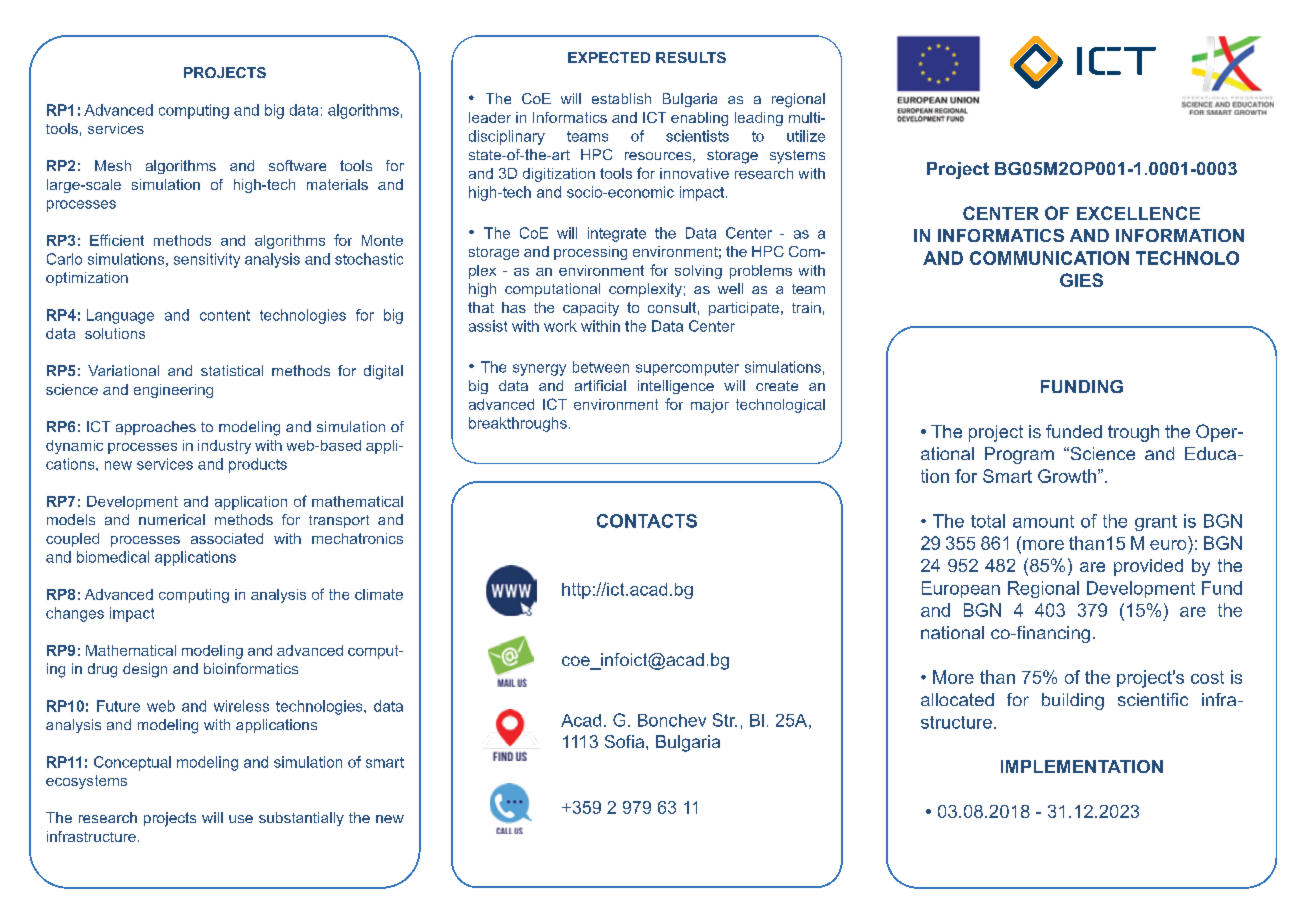  I want to click on utilize, so click(806, 136).
